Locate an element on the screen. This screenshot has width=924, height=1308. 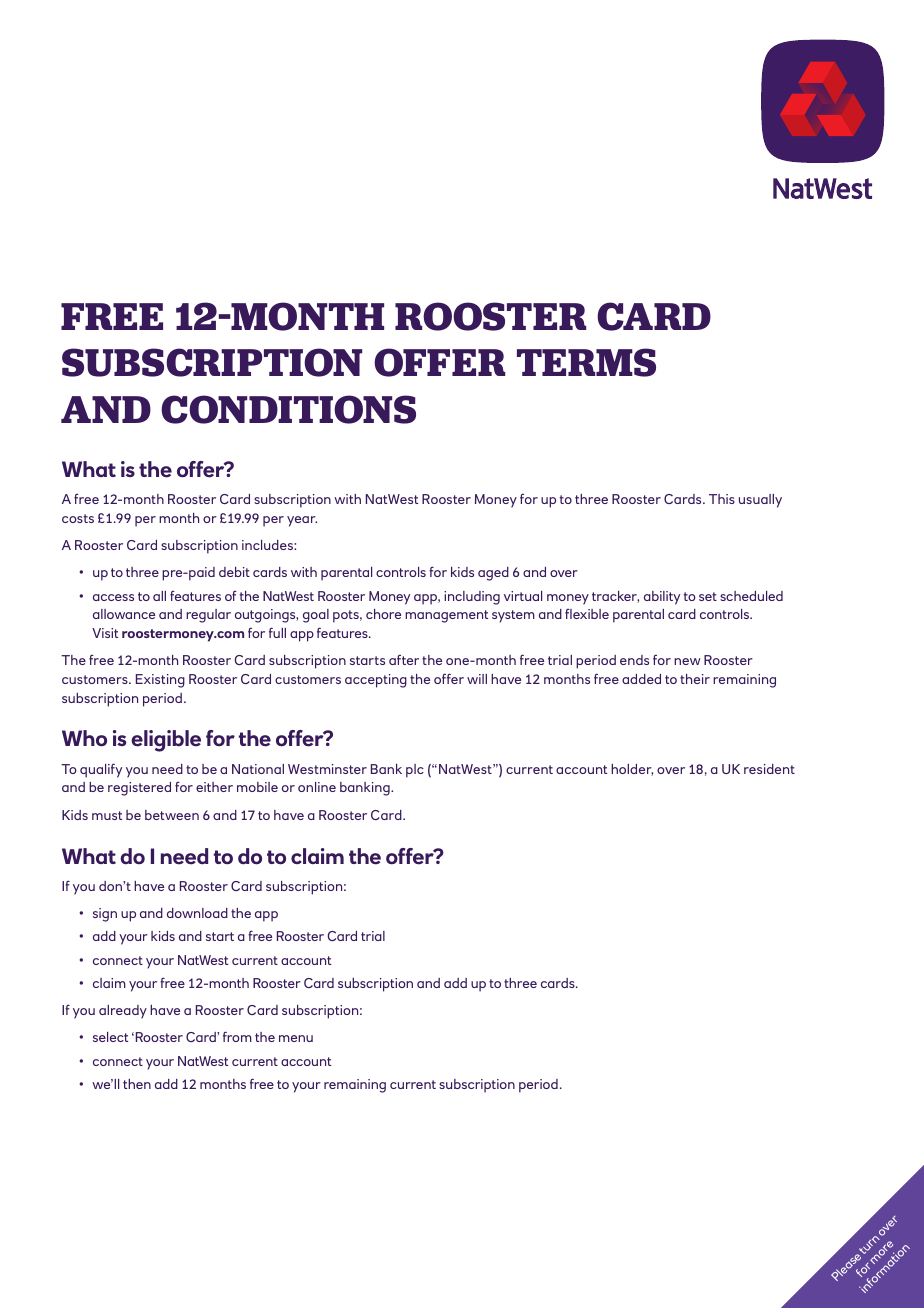
CONDITIONS is located at coordinates (288, 409).
